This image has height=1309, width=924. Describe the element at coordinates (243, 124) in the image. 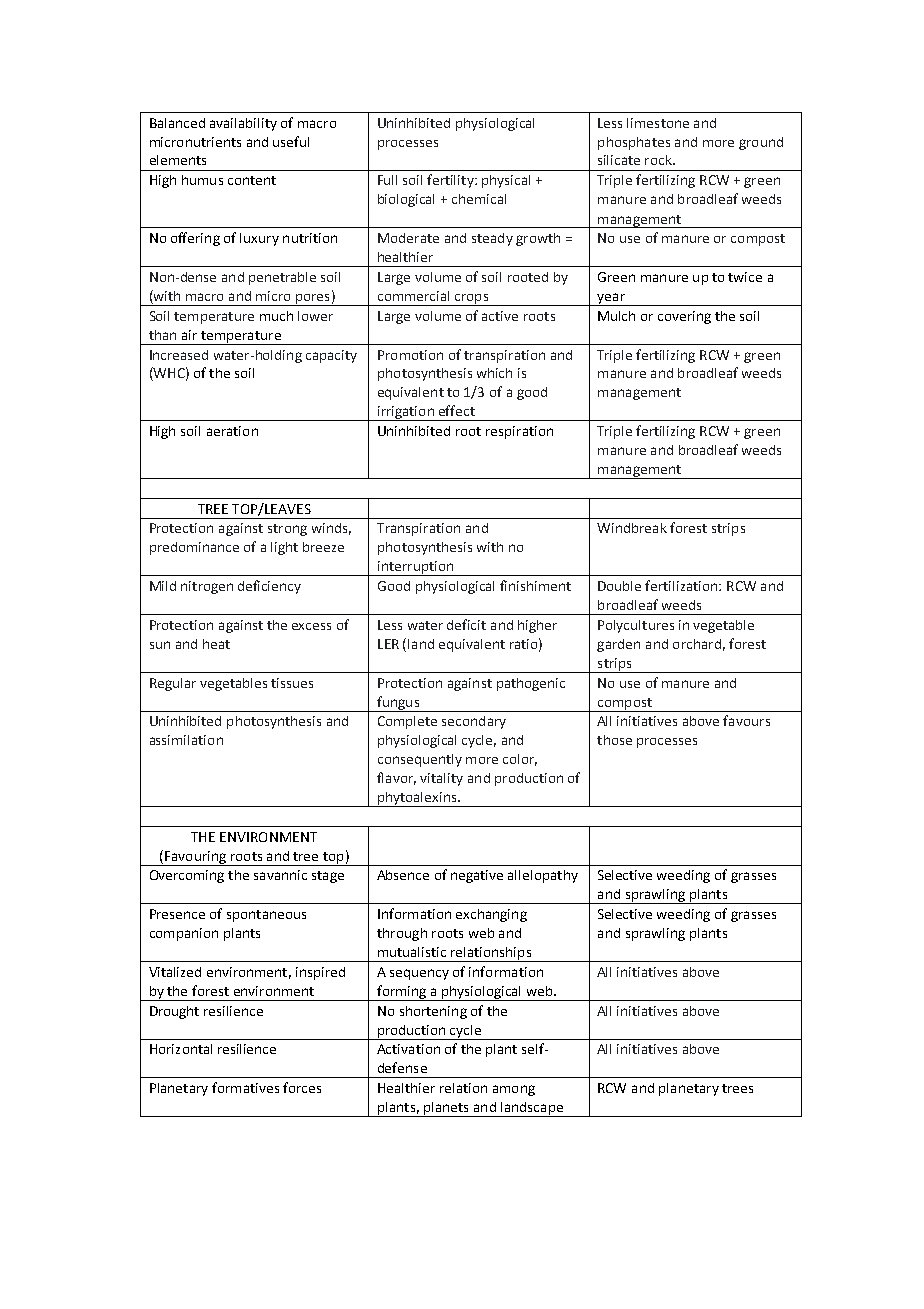

I see `availability` at that location.
